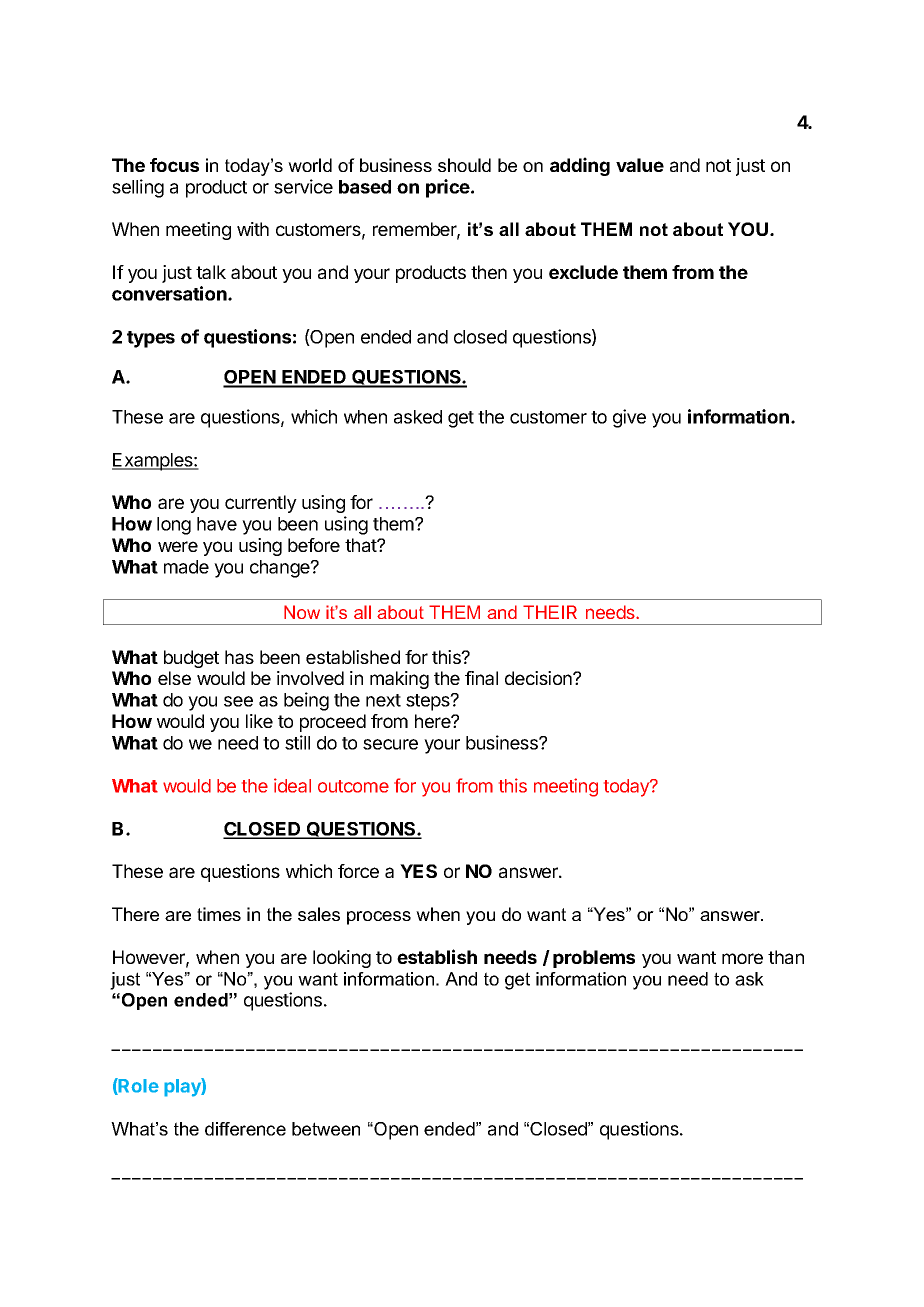  Describe the element at coordinates (151, 339) in the screenshot. I see `types` at that location.
